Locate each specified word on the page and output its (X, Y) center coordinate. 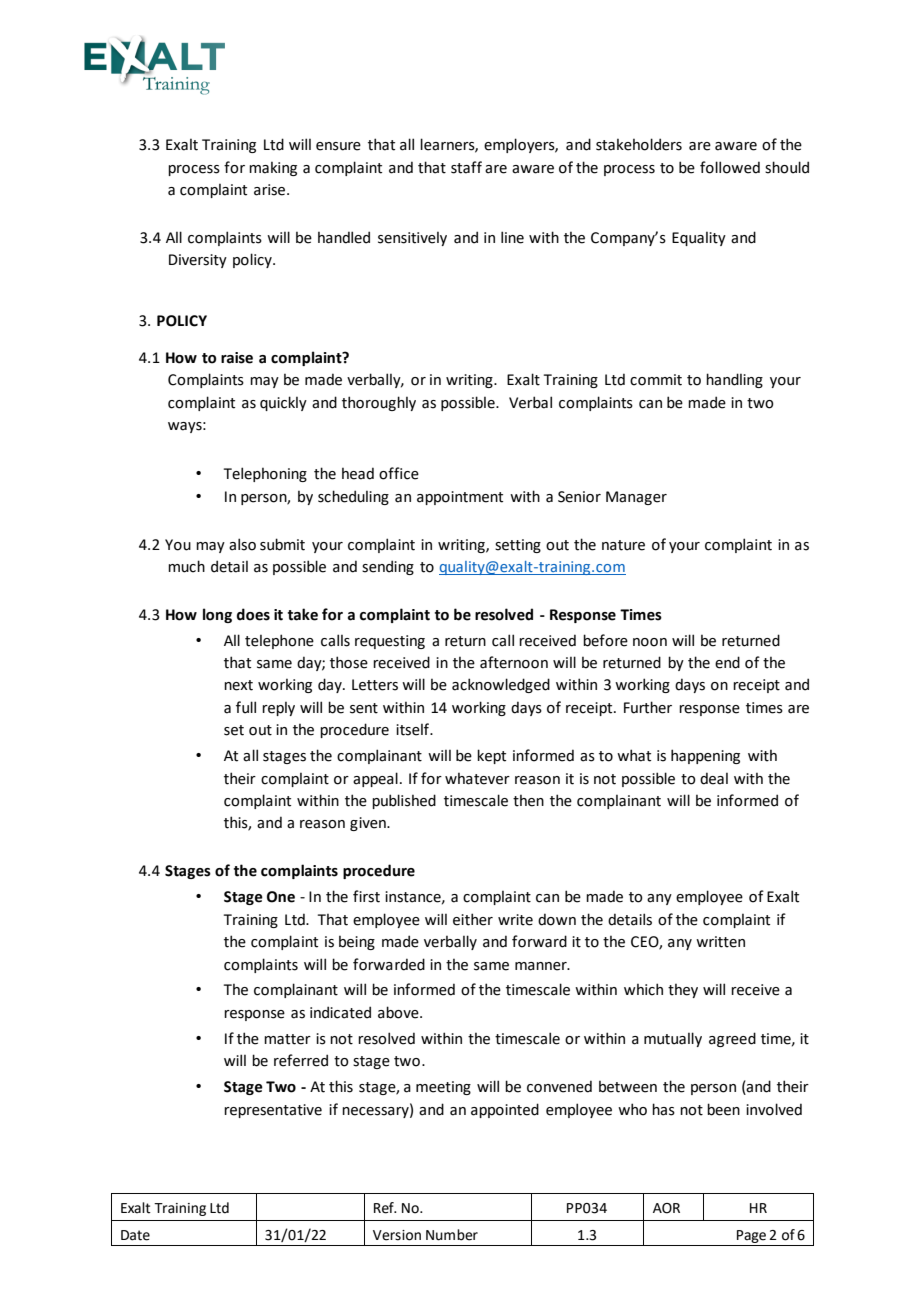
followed (730, 167)
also (242, 544)
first (366, 896)
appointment (460, 498)
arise (271, 190)
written (720, 942)
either (473, 919)
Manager (636, 498)
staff (466, 167)
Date (135, 1235)
